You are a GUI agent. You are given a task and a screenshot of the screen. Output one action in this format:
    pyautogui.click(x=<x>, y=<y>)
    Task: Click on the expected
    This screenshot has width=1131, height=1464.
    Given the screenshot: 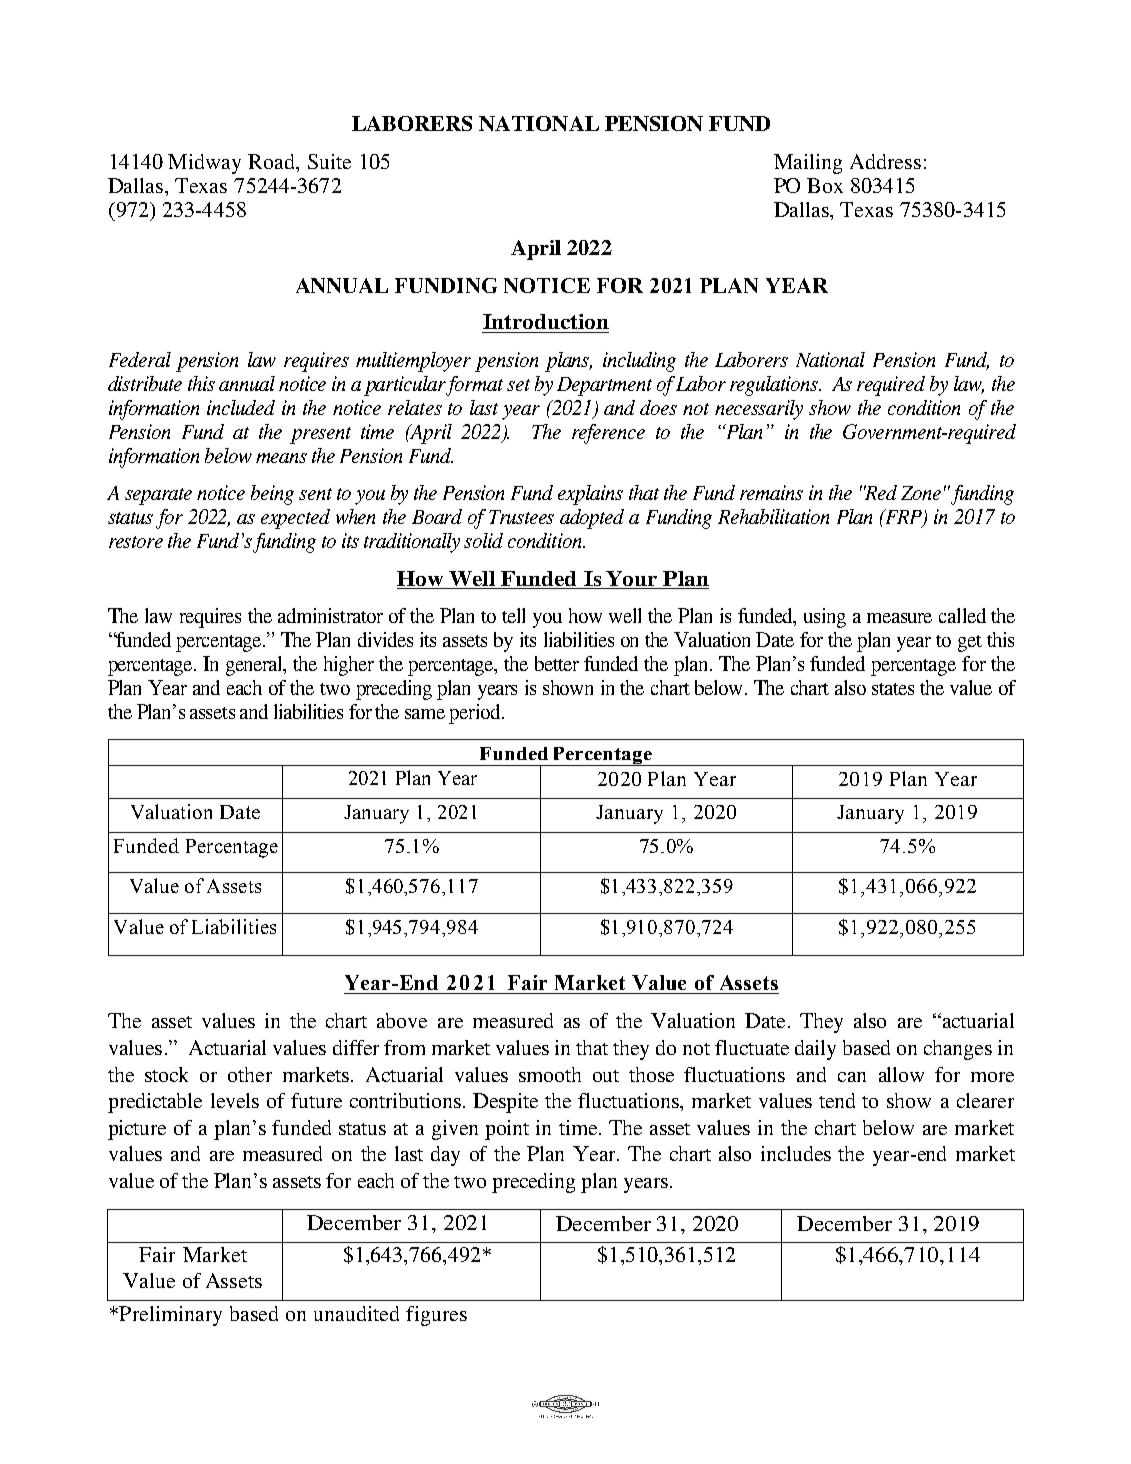 What is the action you would take?
    pyautogui.click(x=295, y=519)
